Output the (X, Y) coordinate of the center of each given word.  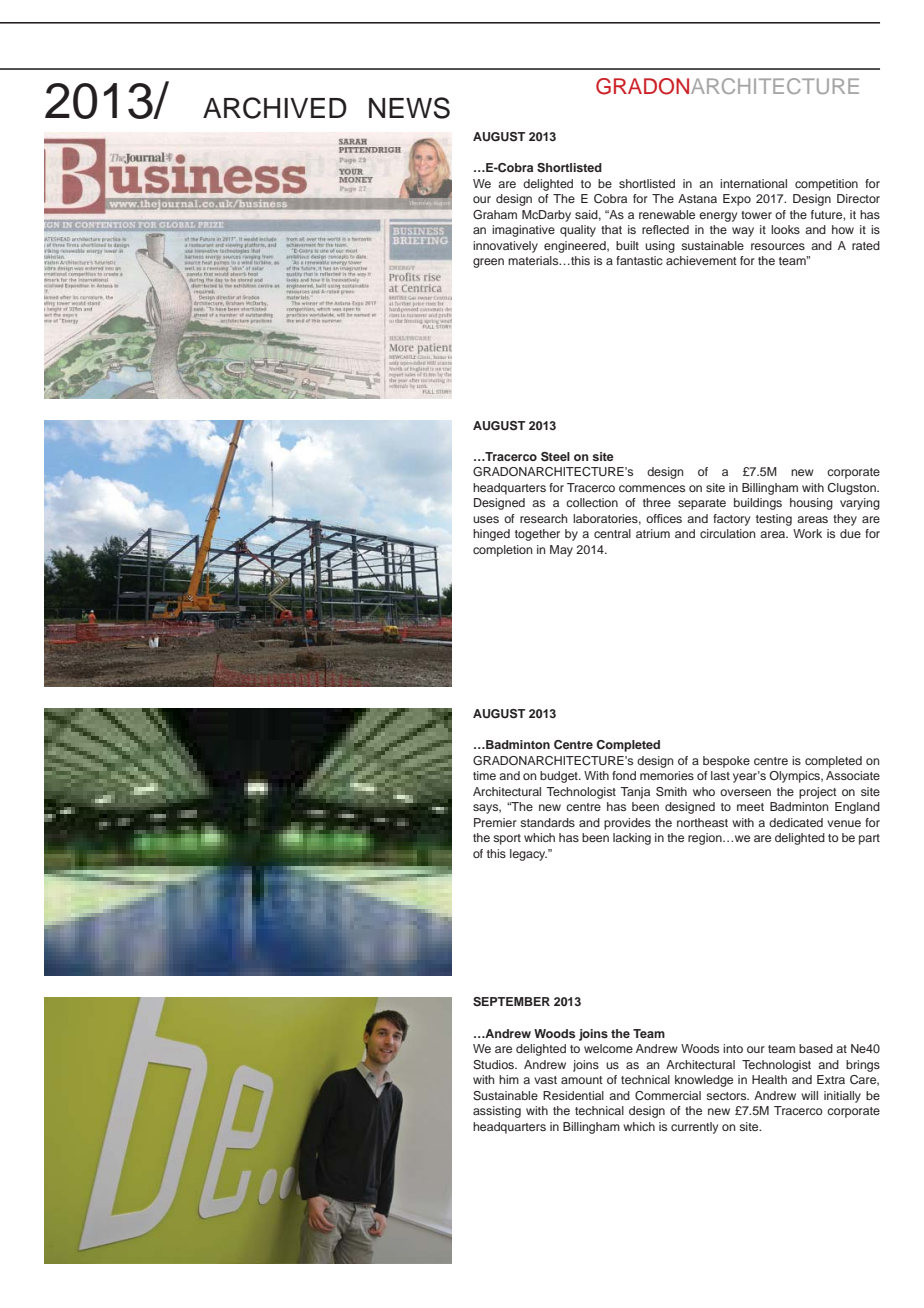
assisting (497, 1112)
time (484, 775)
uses (486, 519)
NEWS (409, 108)
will (809, 1095)
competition (826, 185)
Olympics (795, 777)
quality (578, 231)
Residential (573, 1095)
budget (560, 777)
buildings (758, 504)
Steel (555, 457)
